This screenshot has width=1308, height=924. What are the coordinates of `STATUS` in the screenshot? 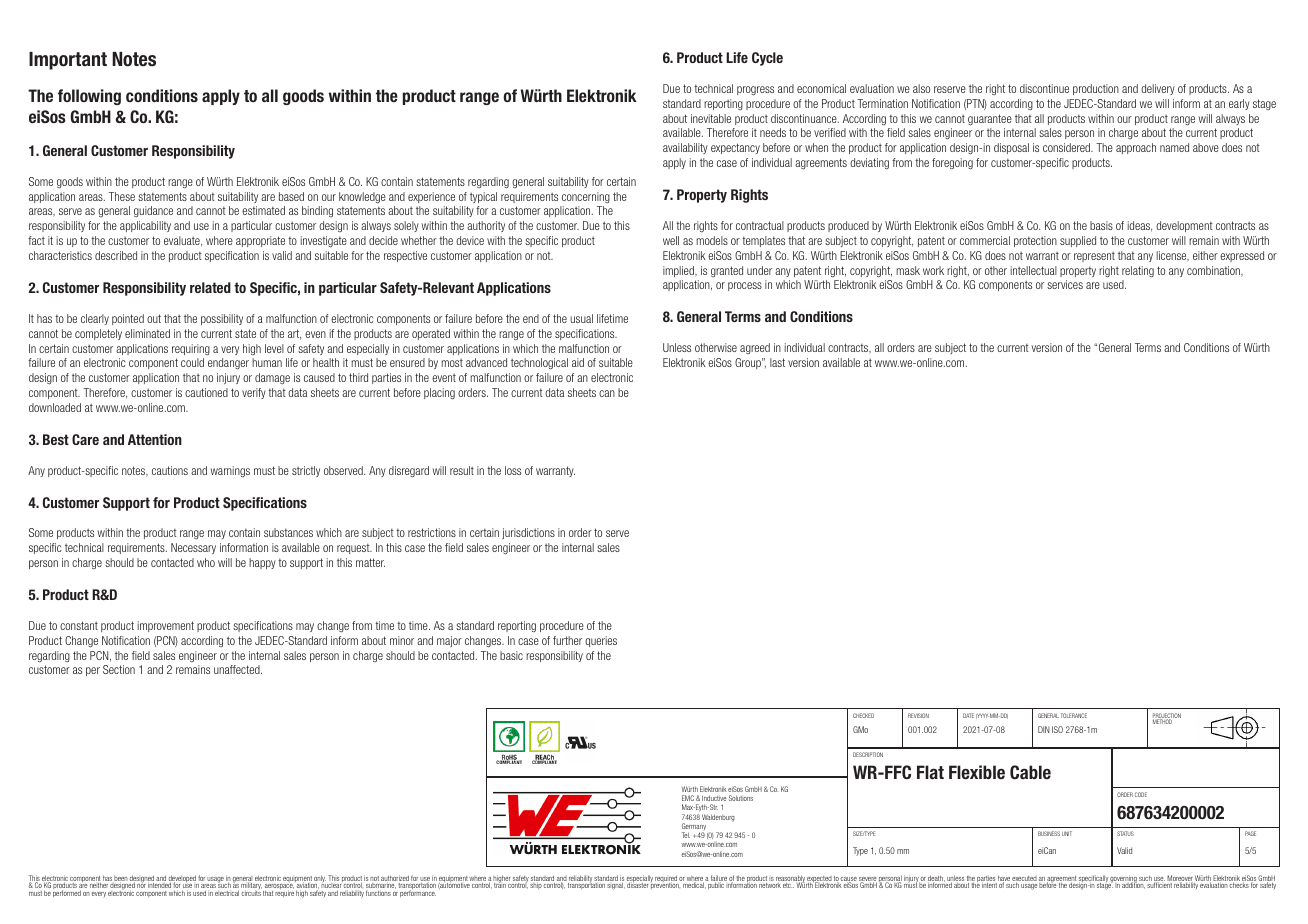 It's located at (1125, 833).
